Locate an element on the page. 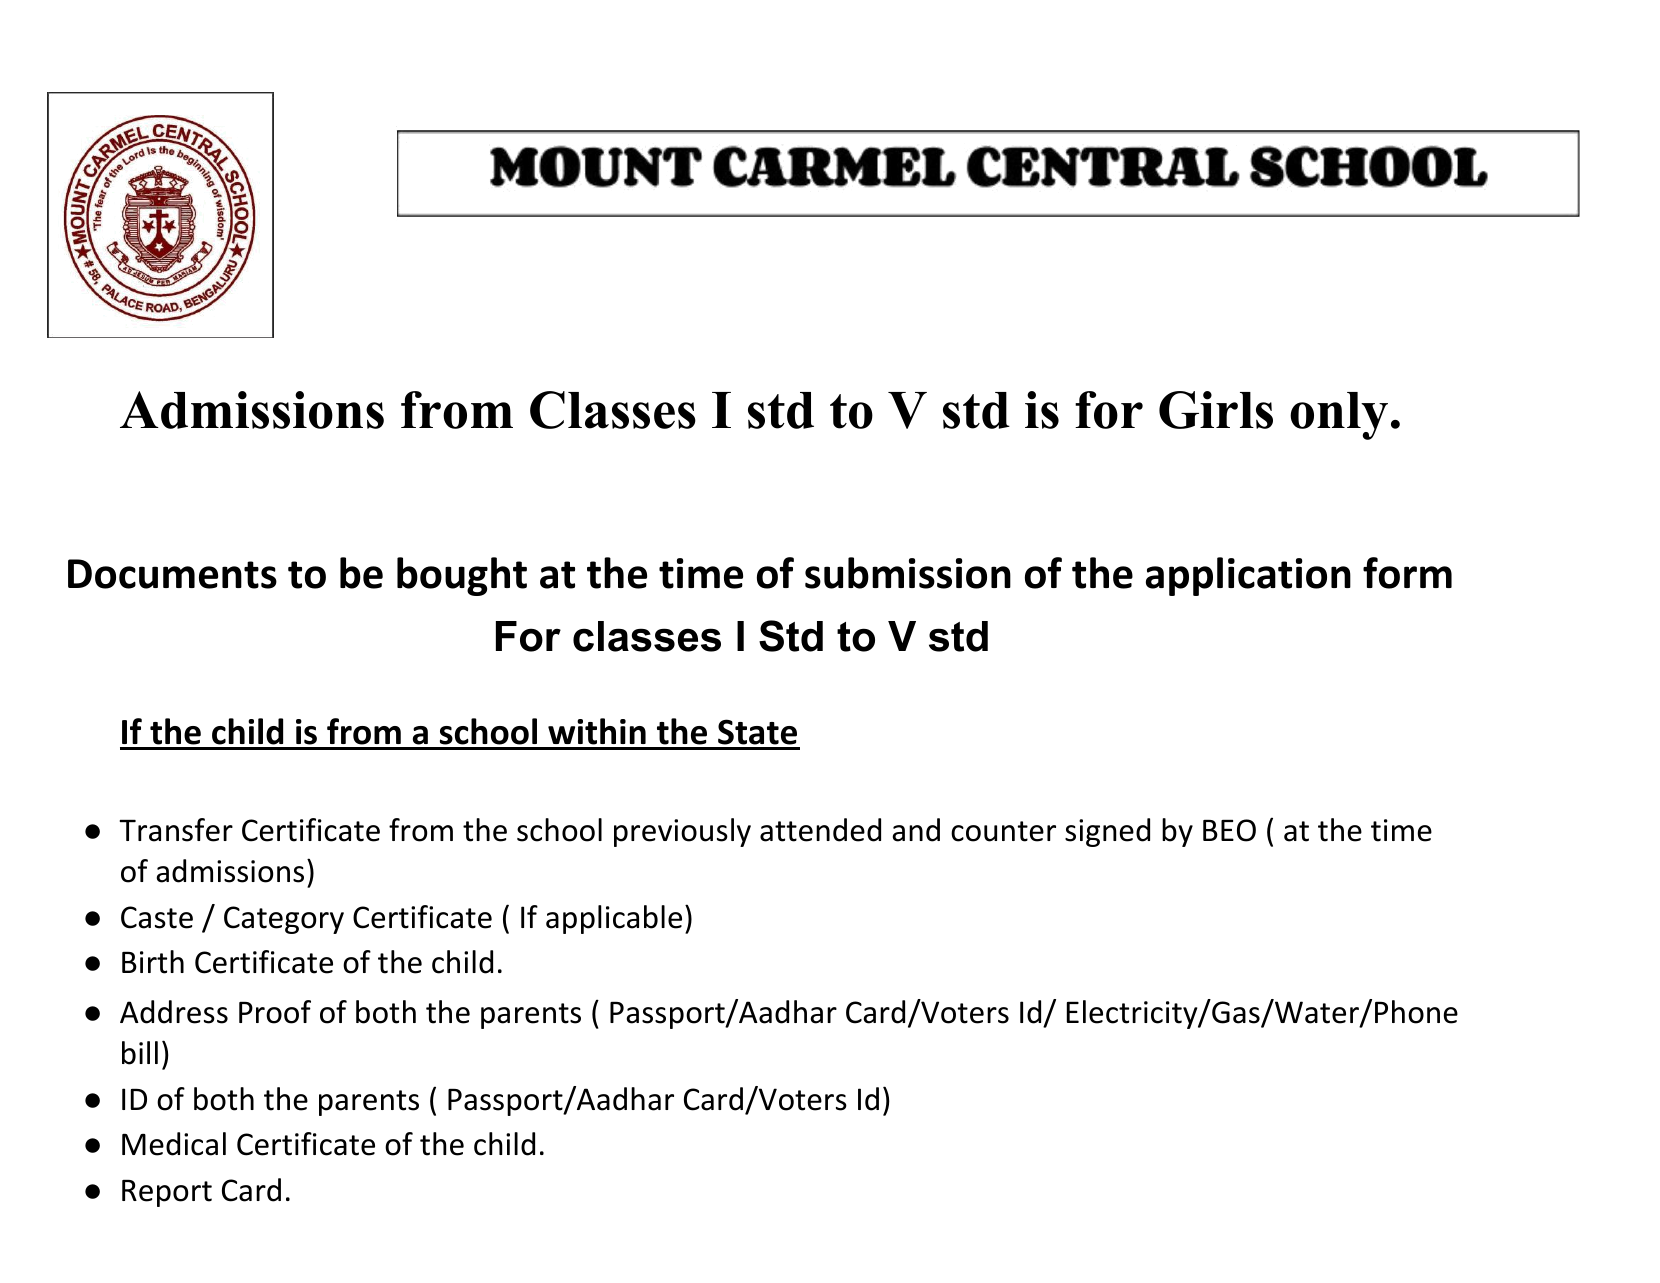  attended is located at coordinates (820, 830).
